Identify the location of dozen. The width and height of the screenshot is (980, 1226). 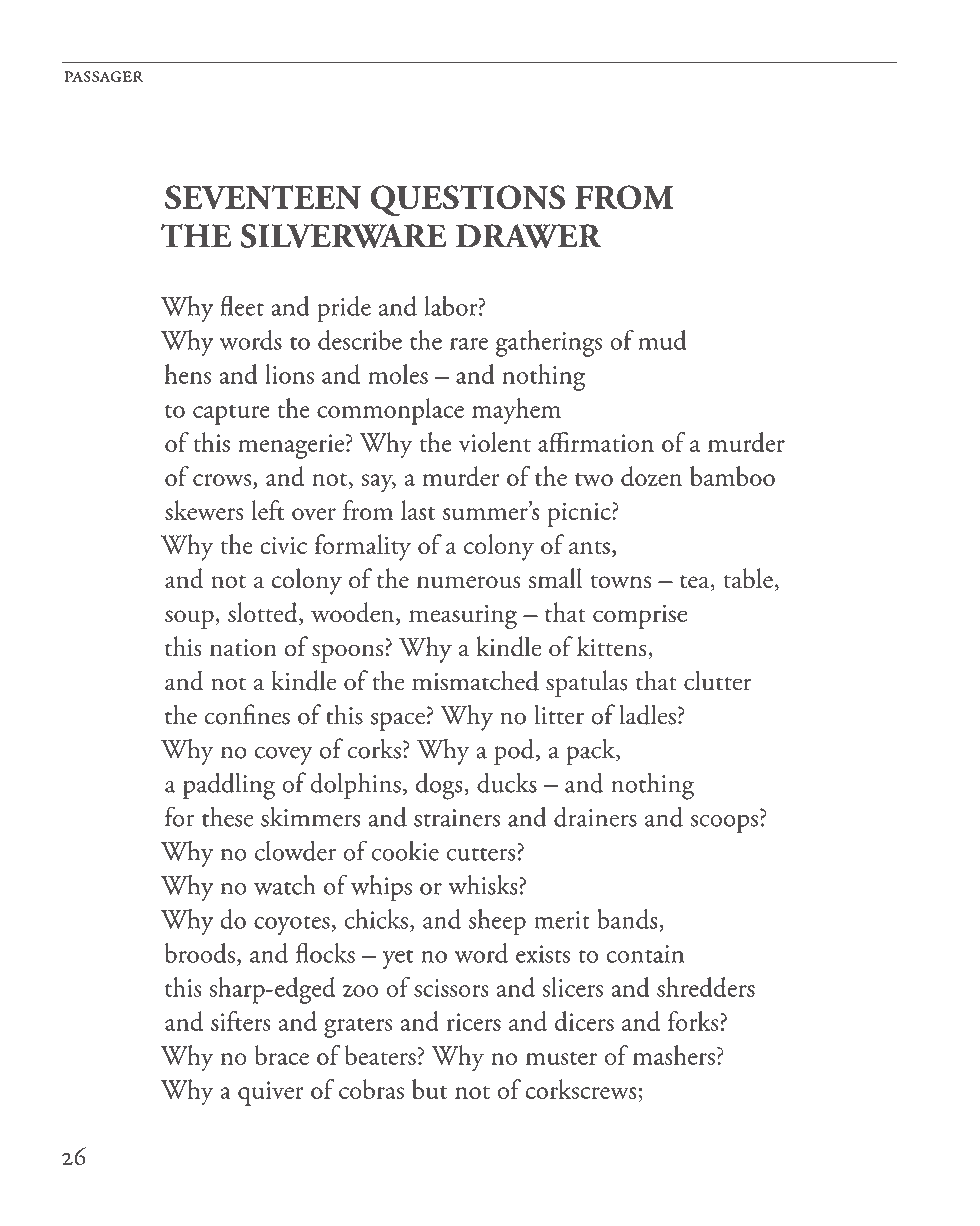
(651, 476).
